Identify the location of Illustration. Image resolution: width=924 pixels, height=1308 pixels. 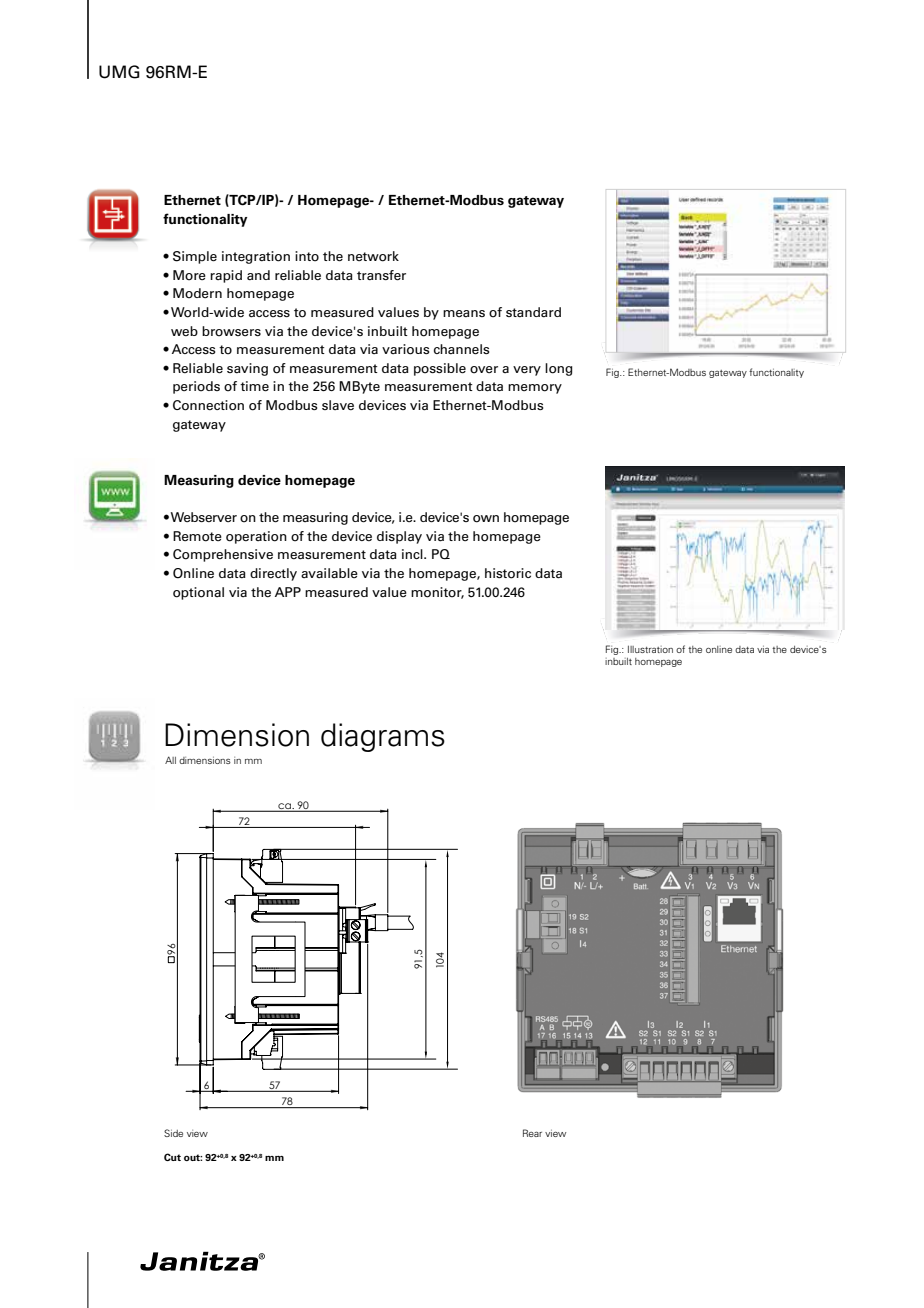
(650, 649).
